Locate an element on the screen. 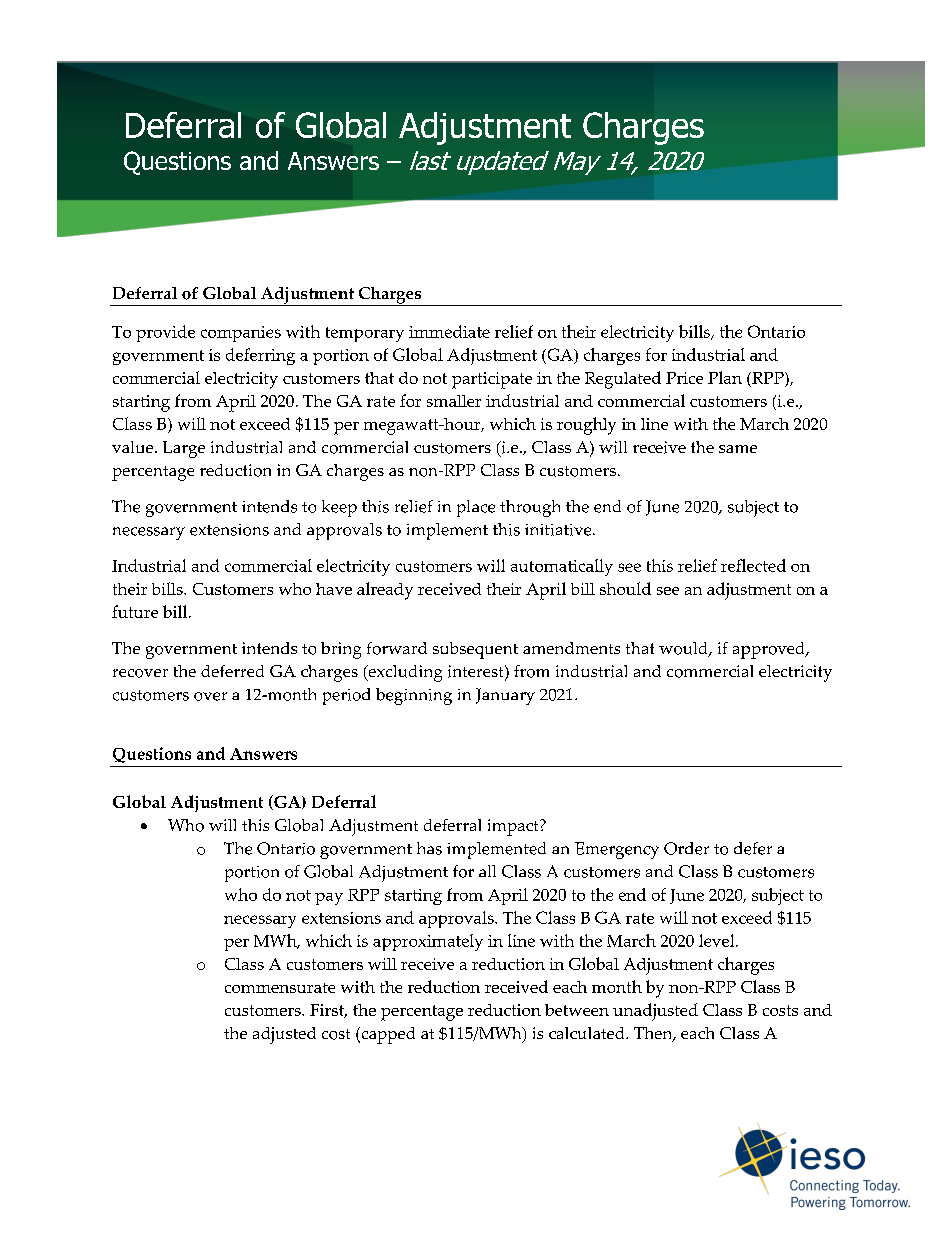  calculated is located at coordinates (588, 1033).
